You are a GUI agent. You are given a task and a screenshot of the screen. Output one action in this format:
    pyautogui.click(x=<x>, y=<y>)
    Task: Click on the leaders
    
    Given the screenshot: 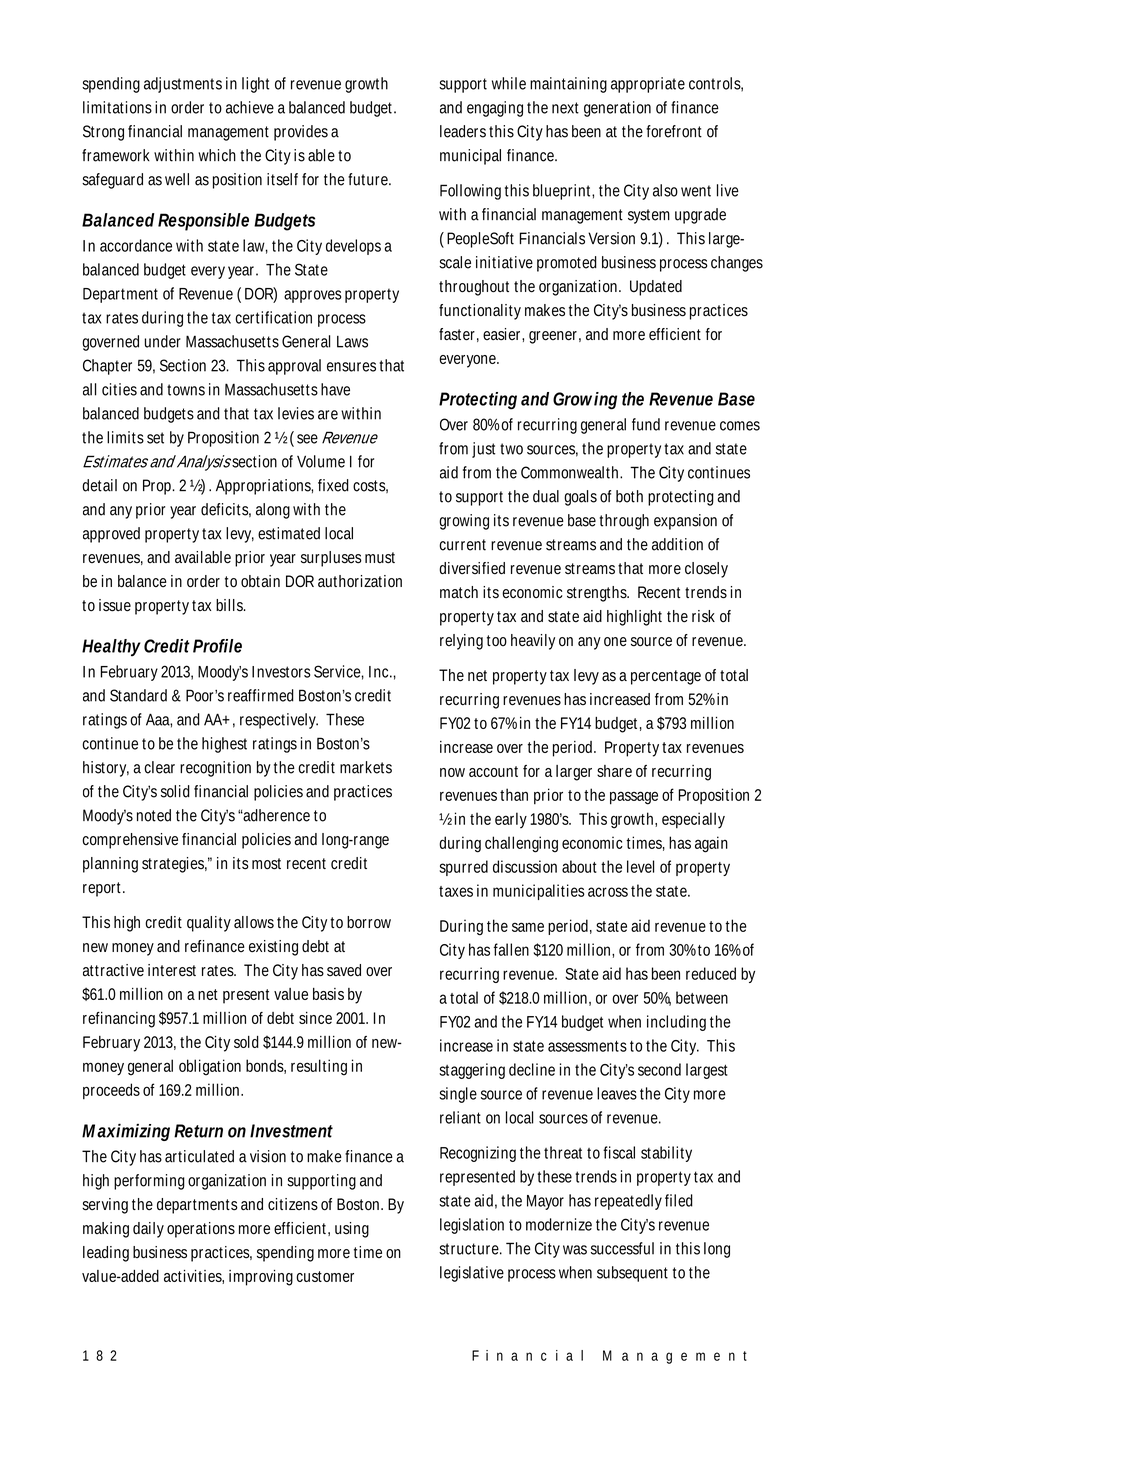 What is the action you would take?
    pyautogui.click(x=463, y=131)
